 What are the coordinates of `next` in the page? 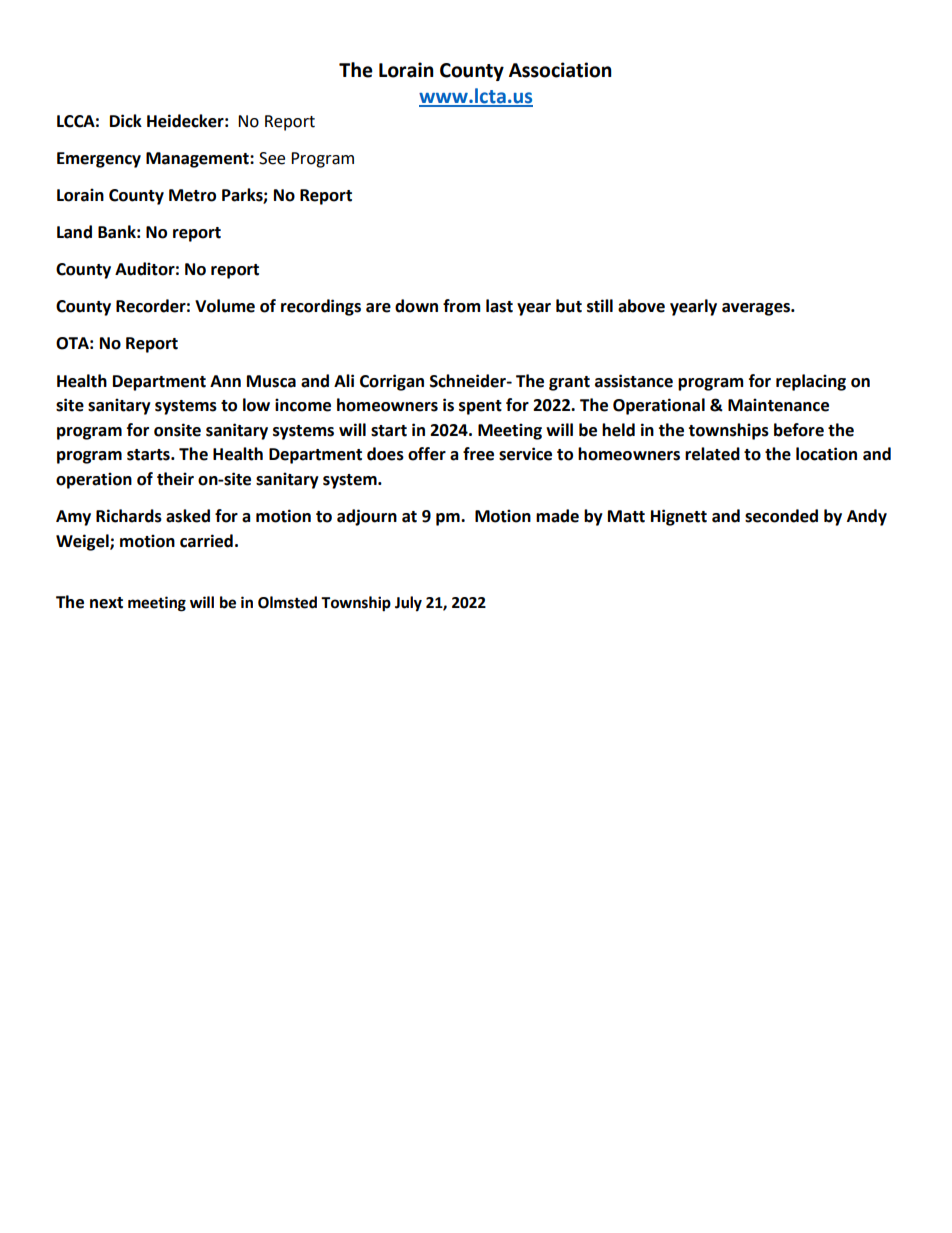 It's located at (106, 603).
